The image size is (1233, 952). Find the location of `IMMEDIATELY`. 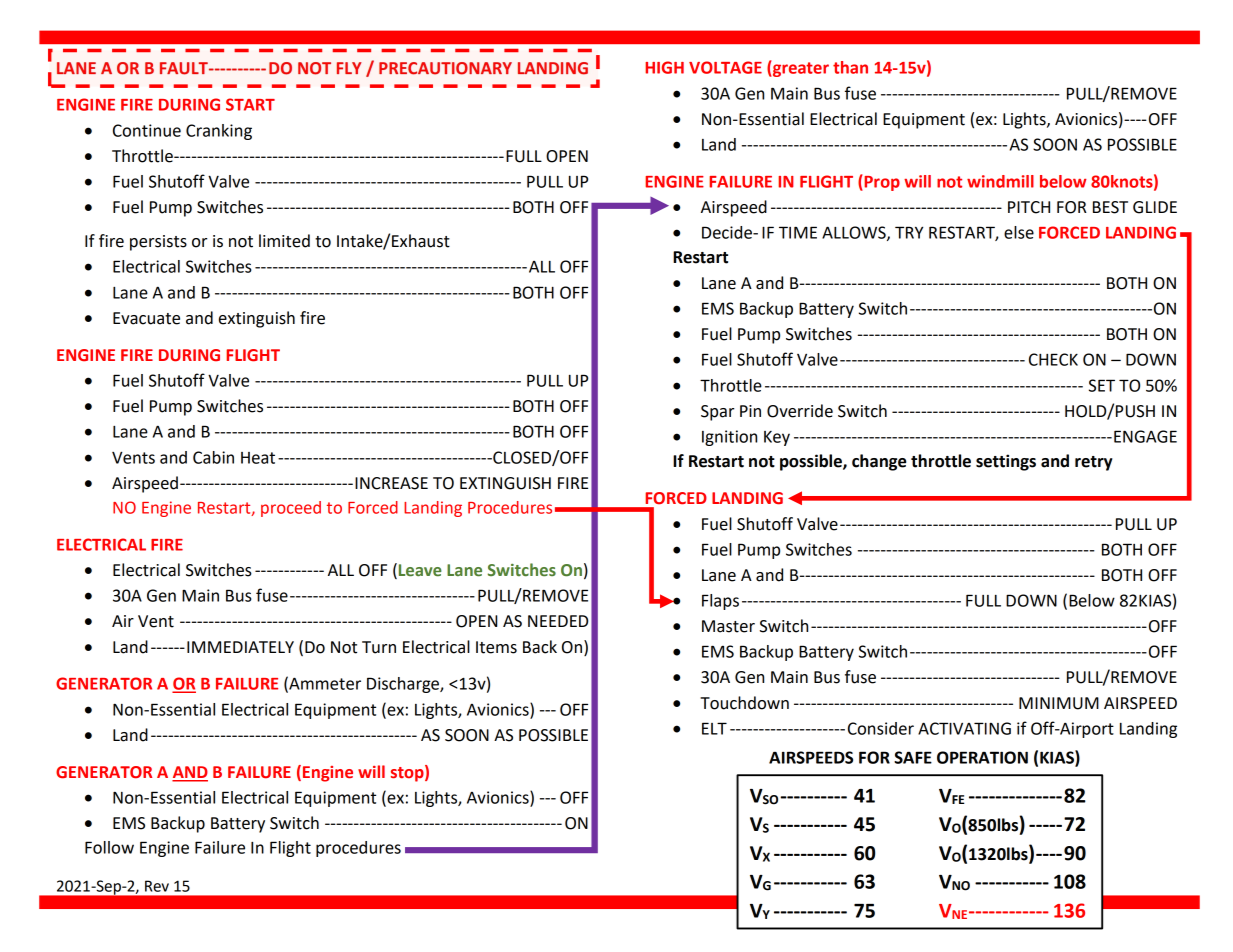

IMMEDIATELY is located at coordinates (240, 647).
